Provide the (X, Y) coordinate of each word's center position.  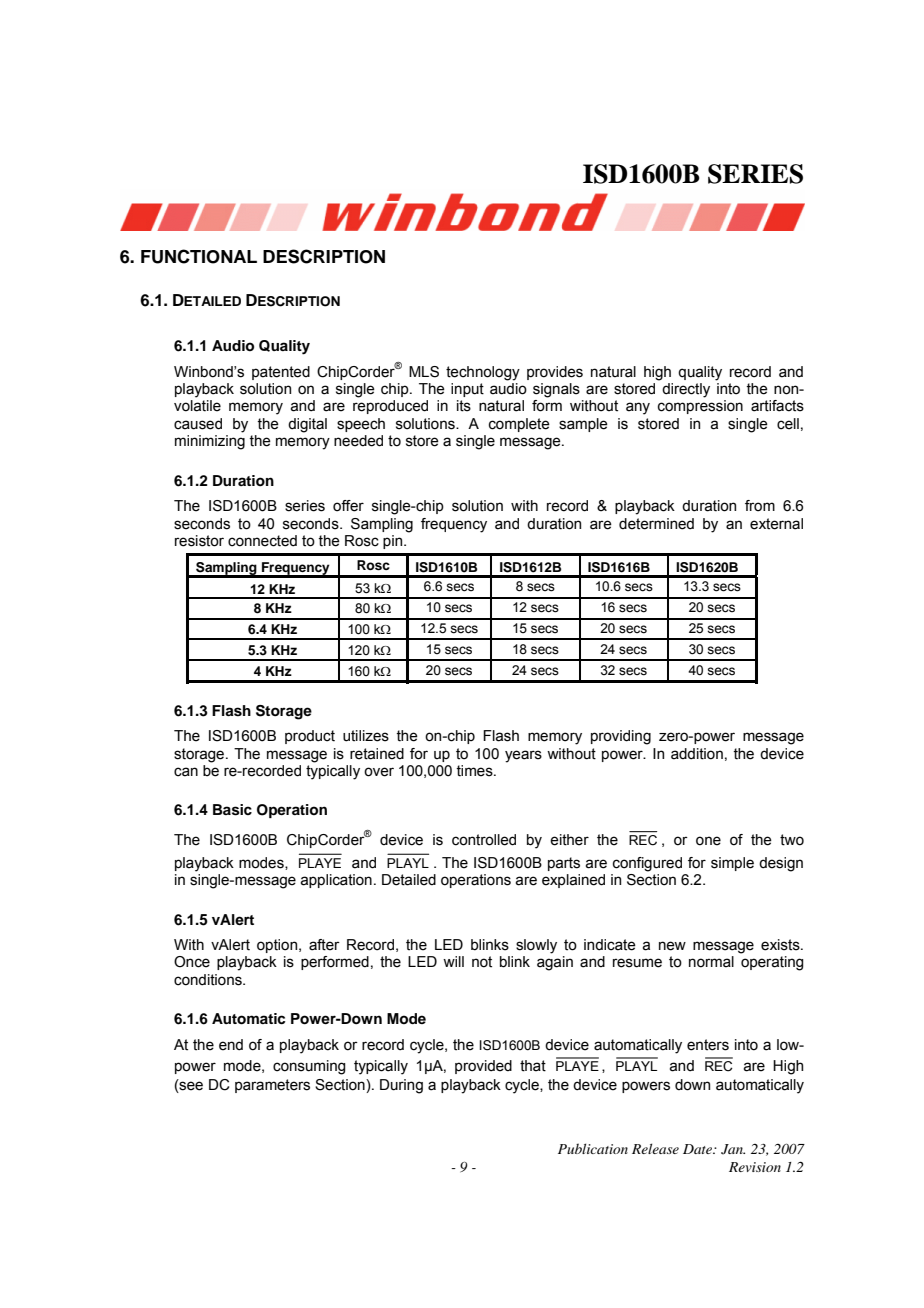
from (760, 506)
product (310, 737)
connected (262, 541)
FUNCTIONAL (199, 256)
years (523, 756)
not (482, 962)
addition (697, 754)
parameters (272, 1086)
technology (483, 373)
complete (519, 425)
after (324, 945)
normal (711, 962)
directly (686, 390)
